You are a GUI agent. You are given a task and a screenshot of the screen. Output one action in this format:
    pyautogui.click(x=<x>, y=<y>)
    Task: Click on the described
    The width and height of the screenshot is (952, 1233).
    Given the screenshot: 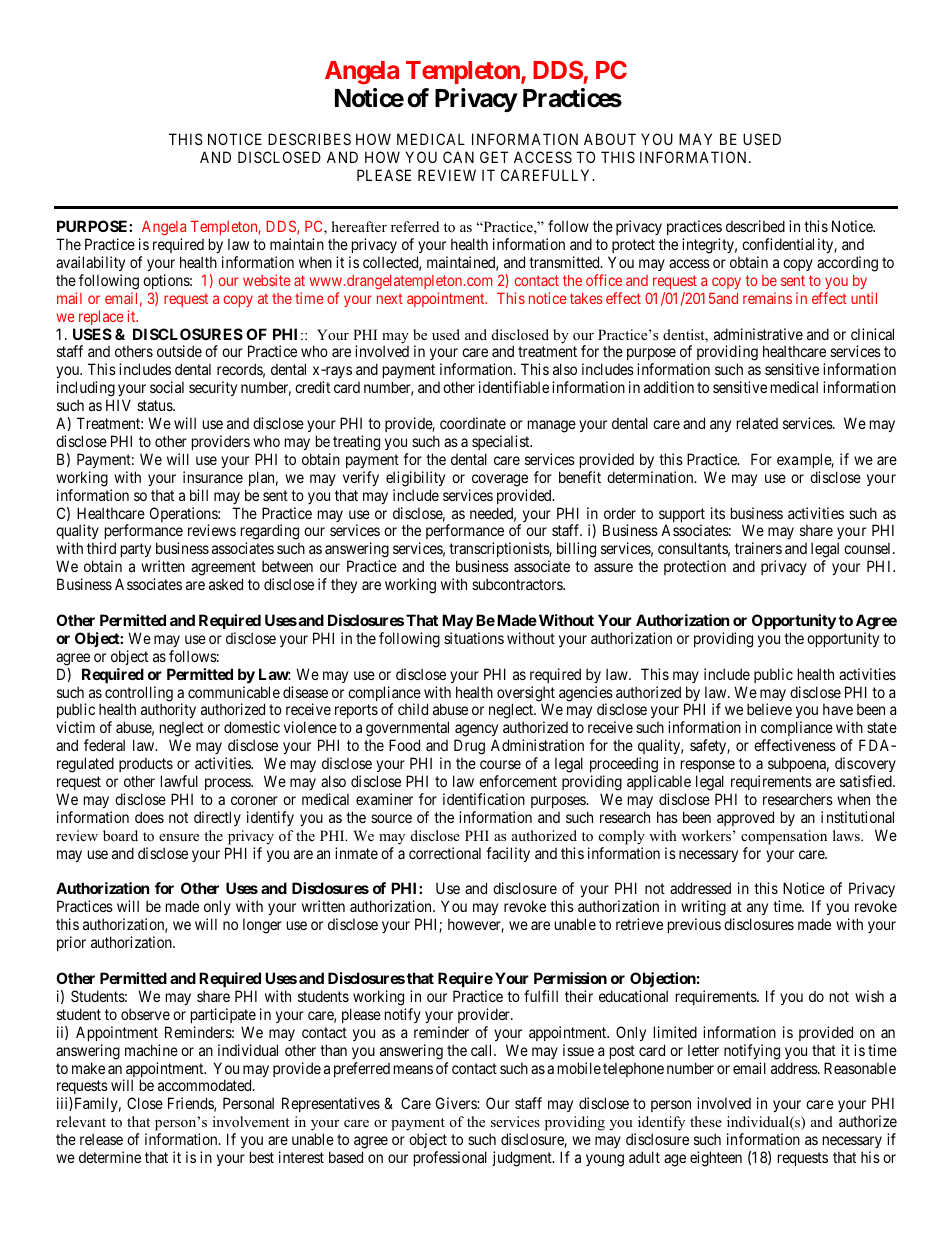 What is the action you would take?
    pyautogui.click(x=755, y=226)
